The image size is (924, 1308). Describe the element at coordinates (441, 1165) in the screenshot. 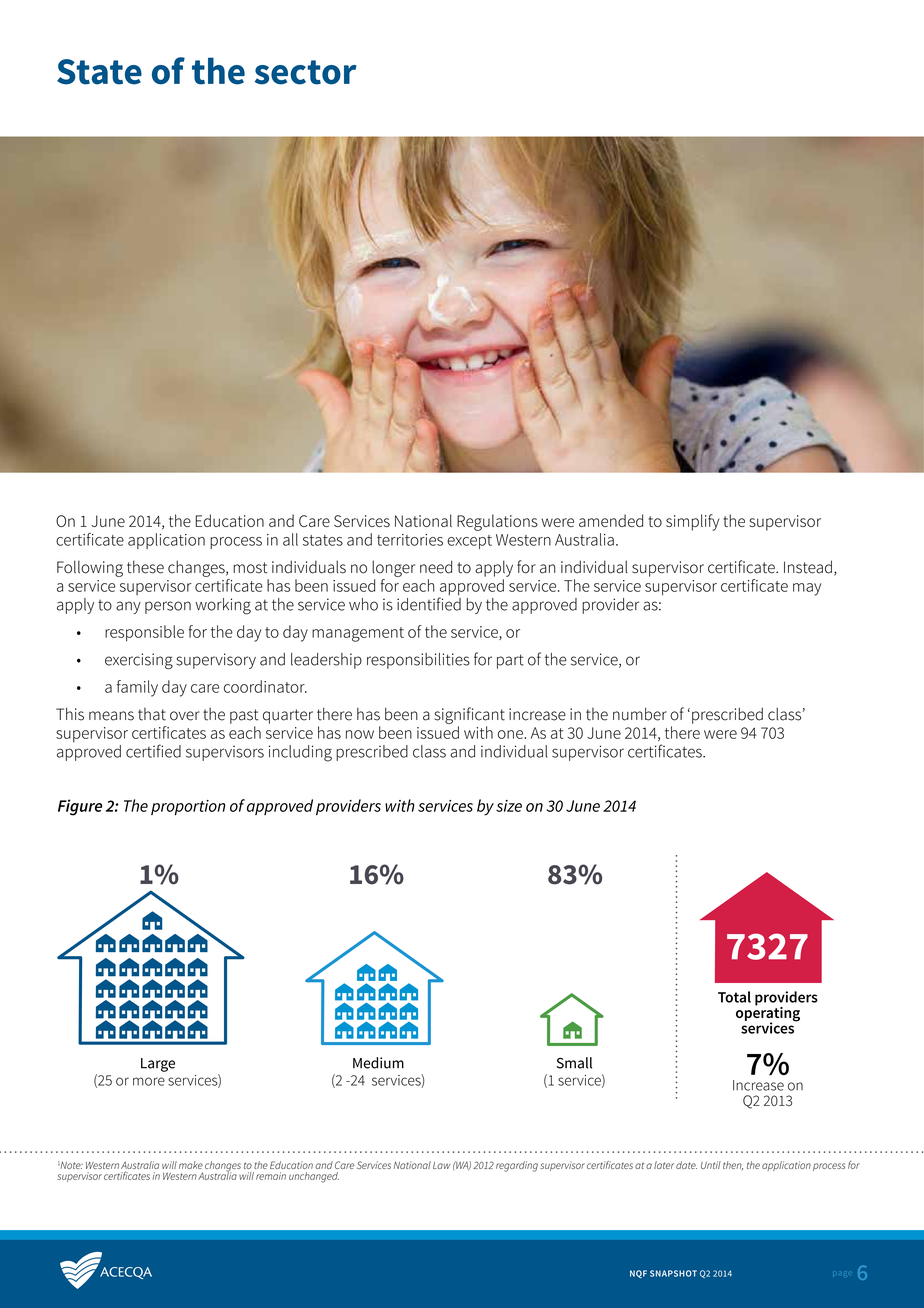

I see `Law` at that location.
